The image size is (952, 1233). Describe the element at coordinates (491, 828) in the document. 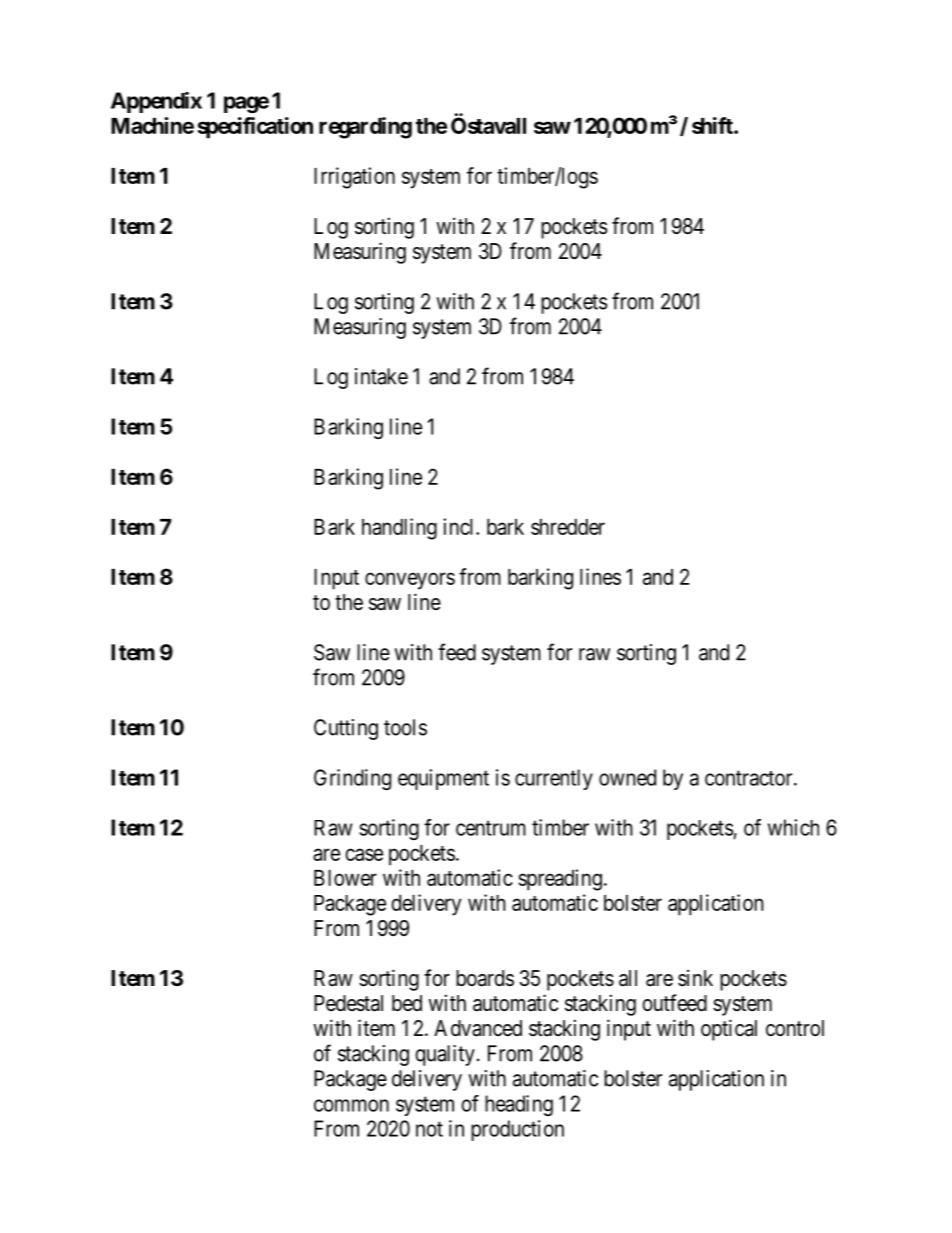

I see `centrum` at that location.
